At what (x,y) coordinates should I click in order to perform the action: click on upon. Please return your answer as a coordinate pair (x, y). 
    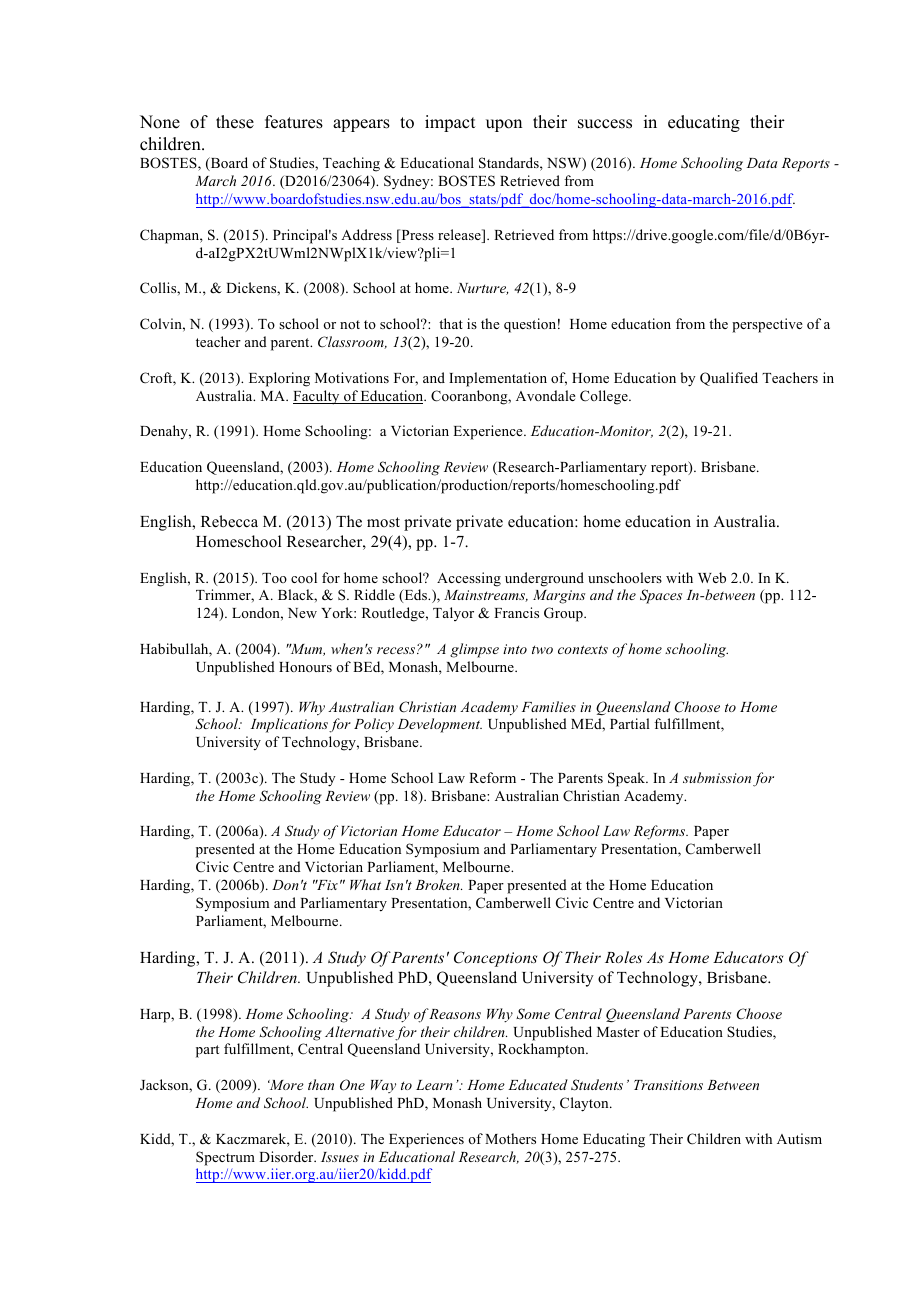
    Looking at the image, I should click on (504, 125).
